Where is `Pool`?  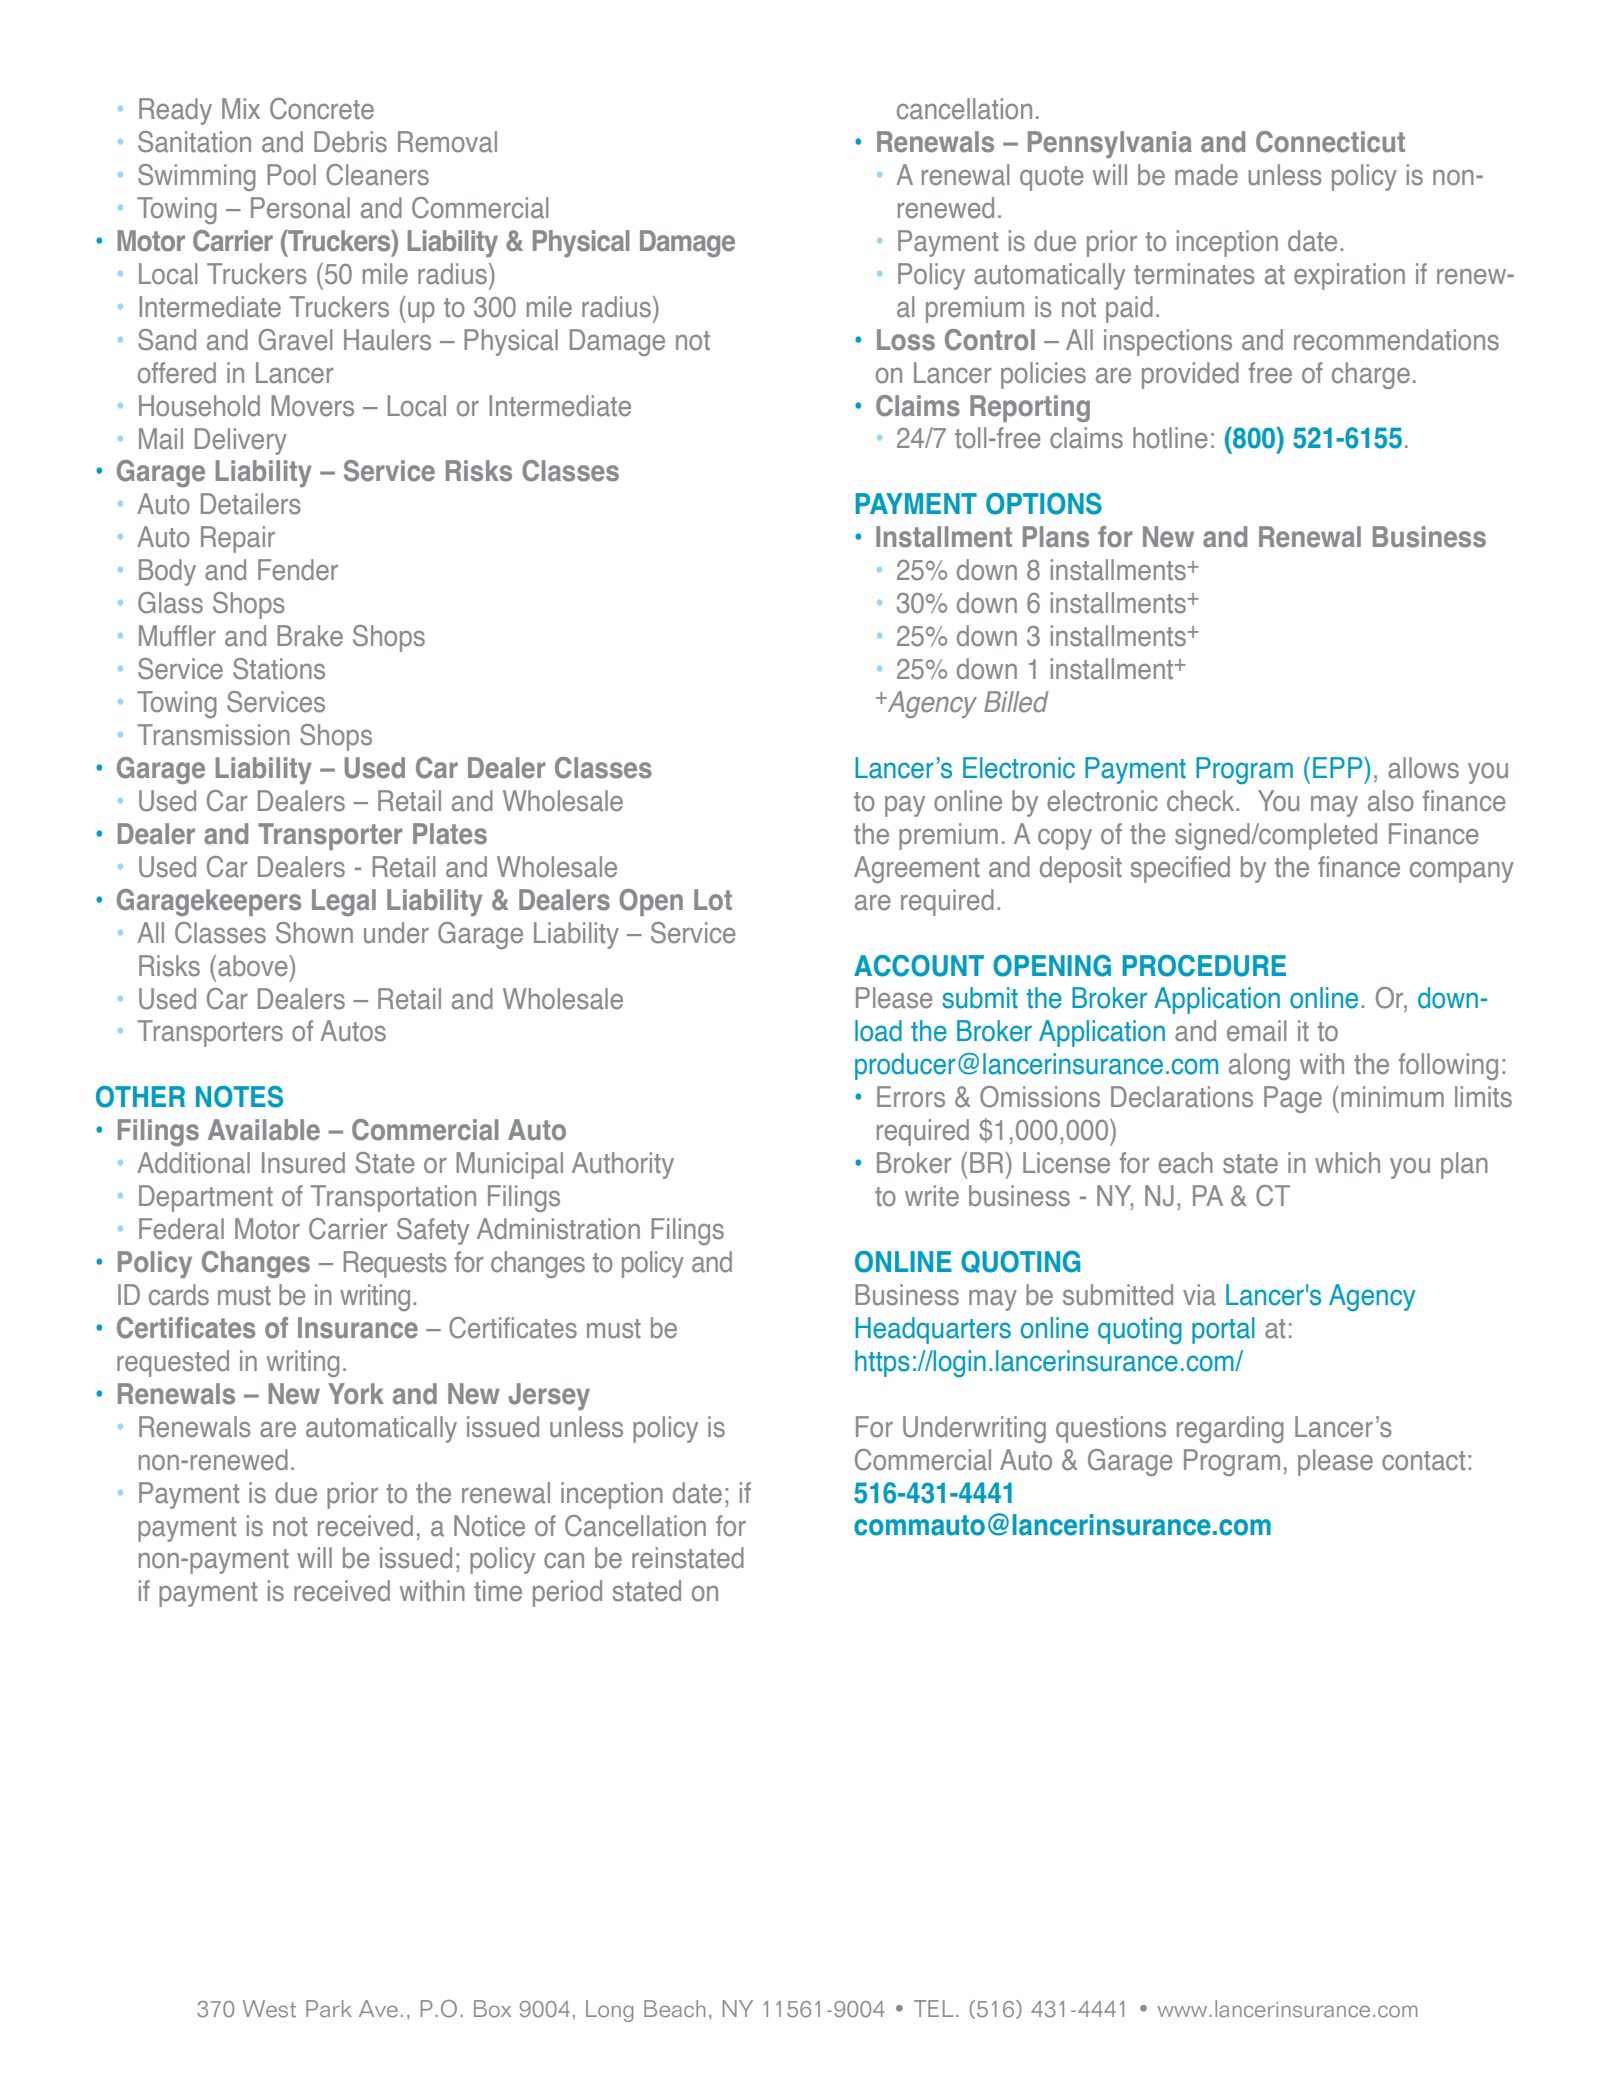 Pool is located at coordinates (291, 175).
